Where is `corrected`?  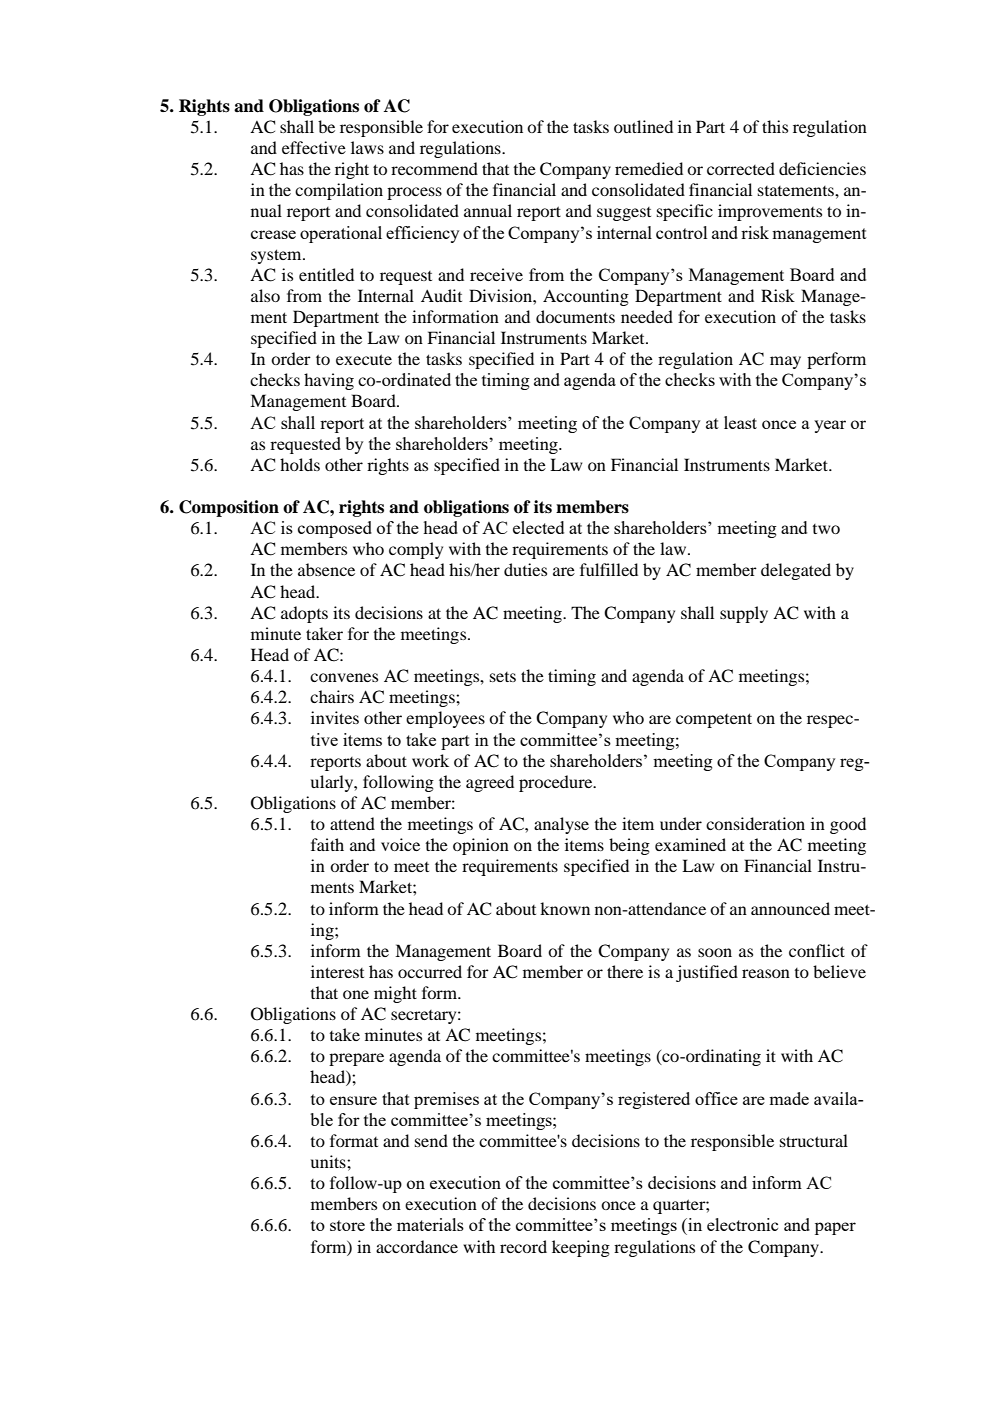
corrected is located at coordinates (741, 168).
